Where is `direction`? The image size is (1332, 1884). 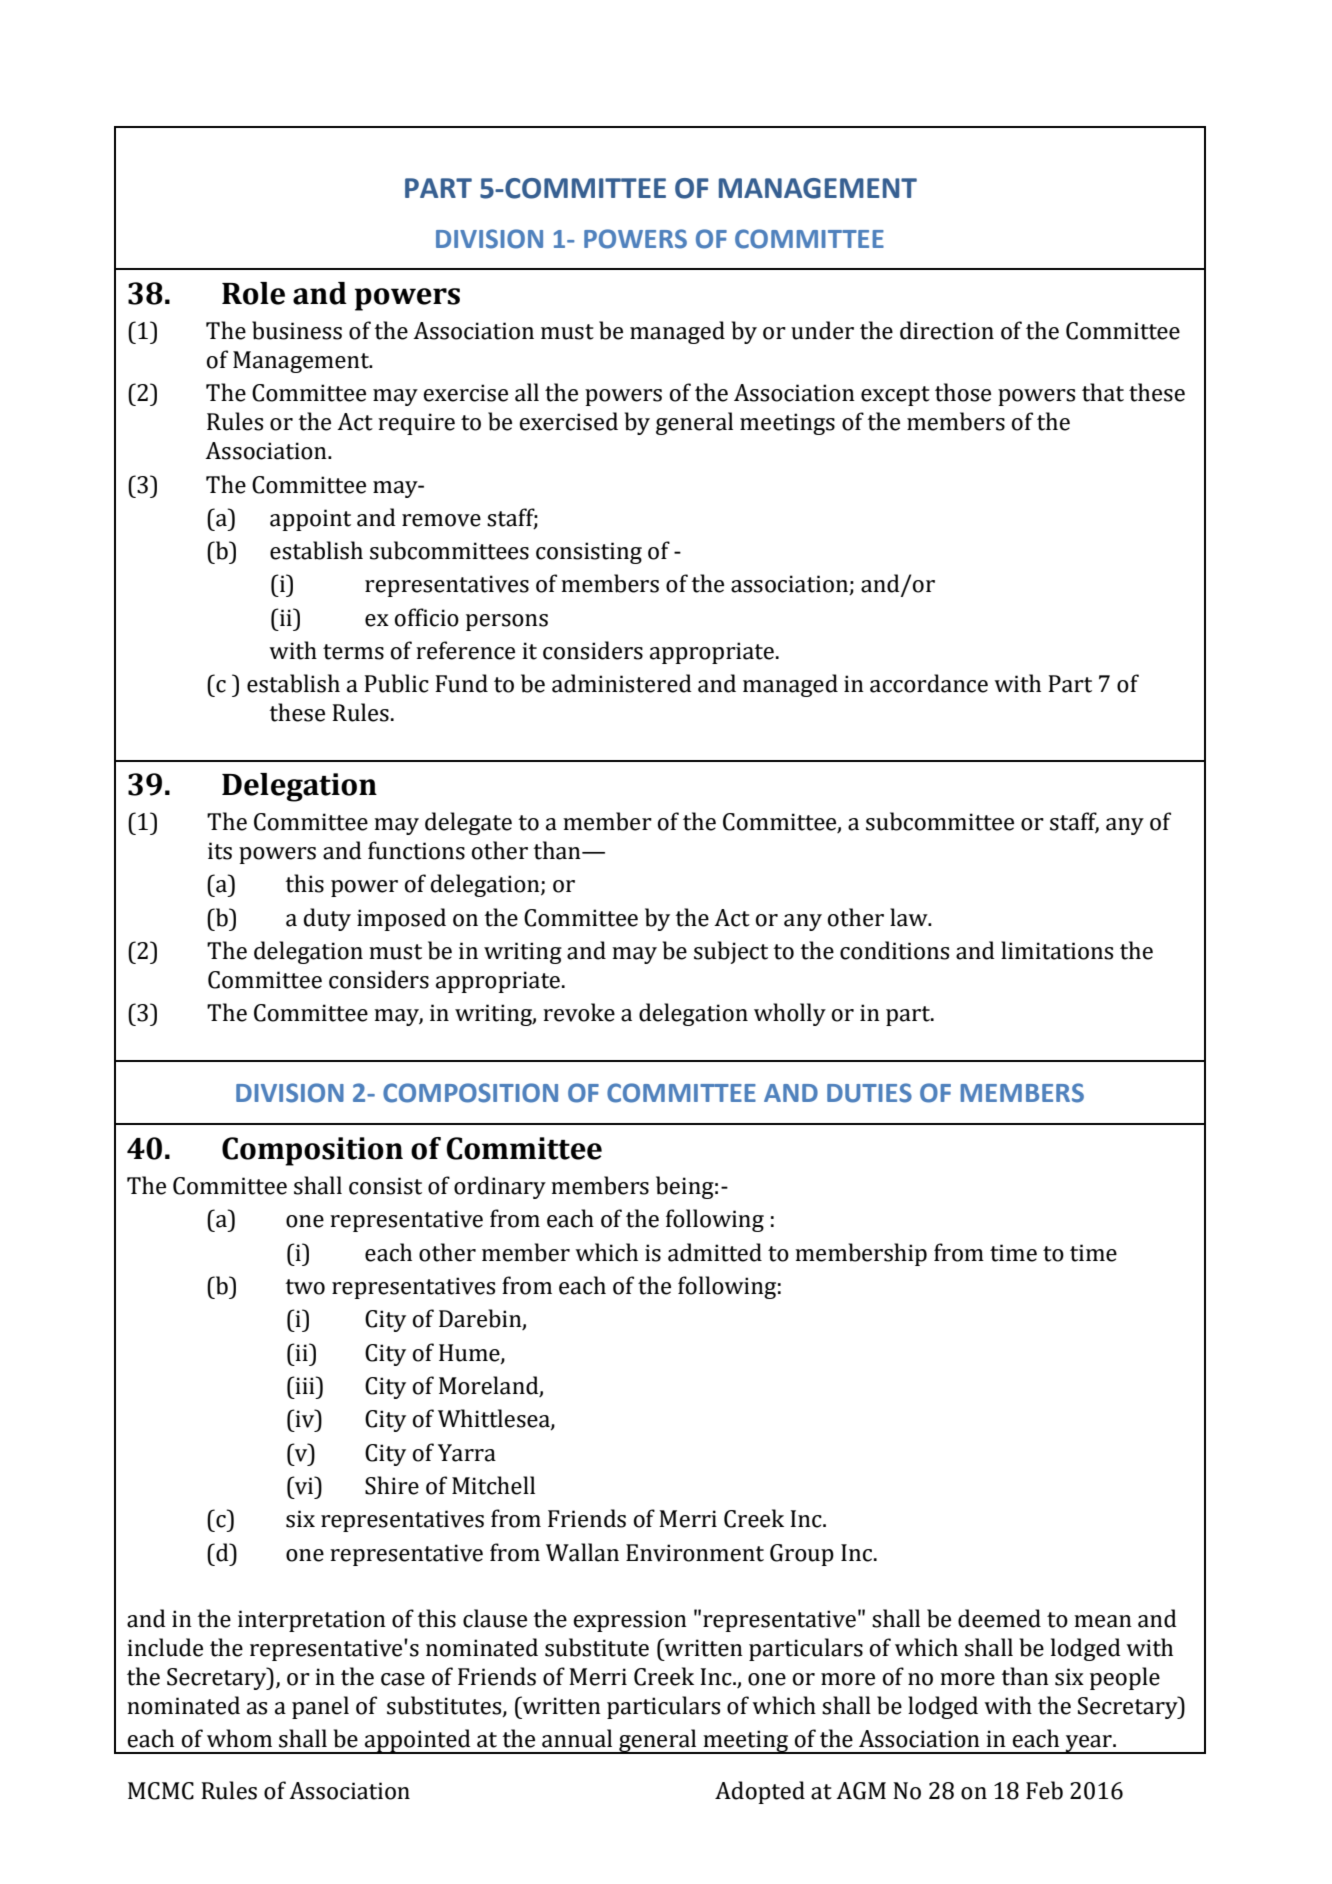 direction is located at coordinates (947, 330).
